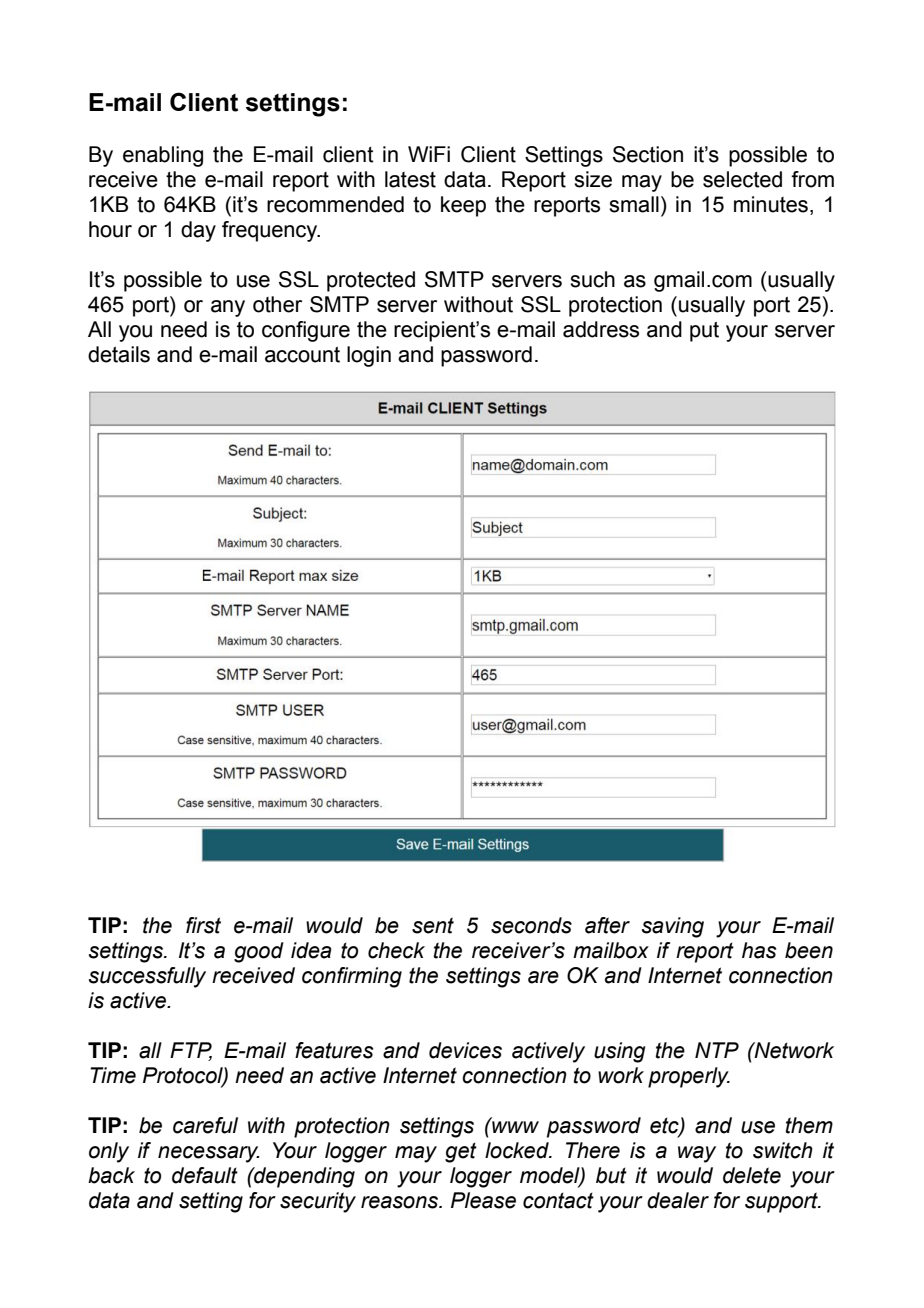 The width and height of the screenshot is (924, 1308). Describe the element at coordinates (461, 1153) in the screenshot. I see `get` at that location.
